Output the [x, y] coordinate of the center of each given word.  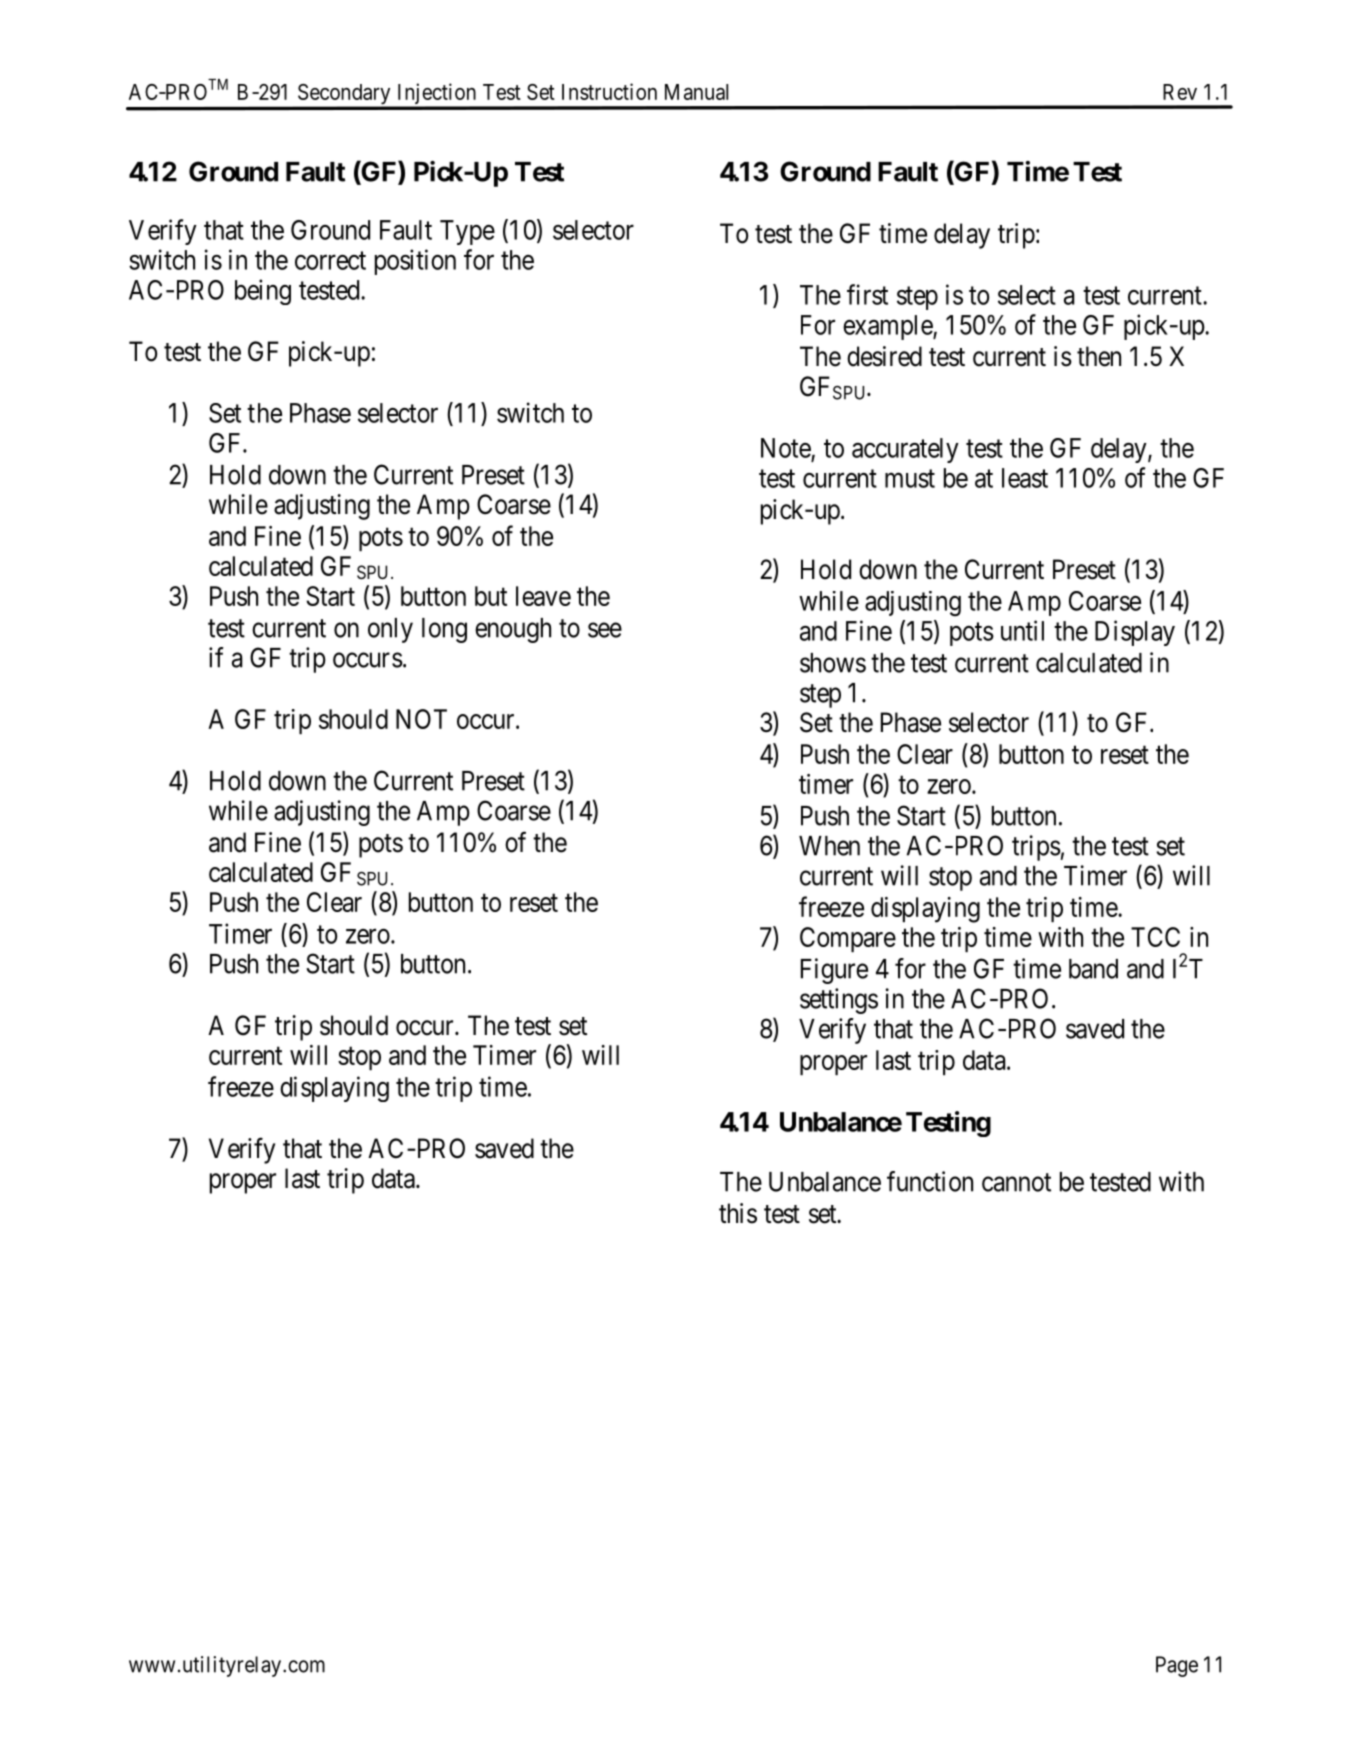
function [930, 1181]
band [1093, 969]
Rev [1180, 92]
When [829, 846]
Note [786, 448]
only [390, 630]
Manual [696, 92]
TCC [1155, 937]
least [1025, 478]
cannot [1016, 1182]
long [444, 630]
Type [467, 232]
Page [1177, 1666]
